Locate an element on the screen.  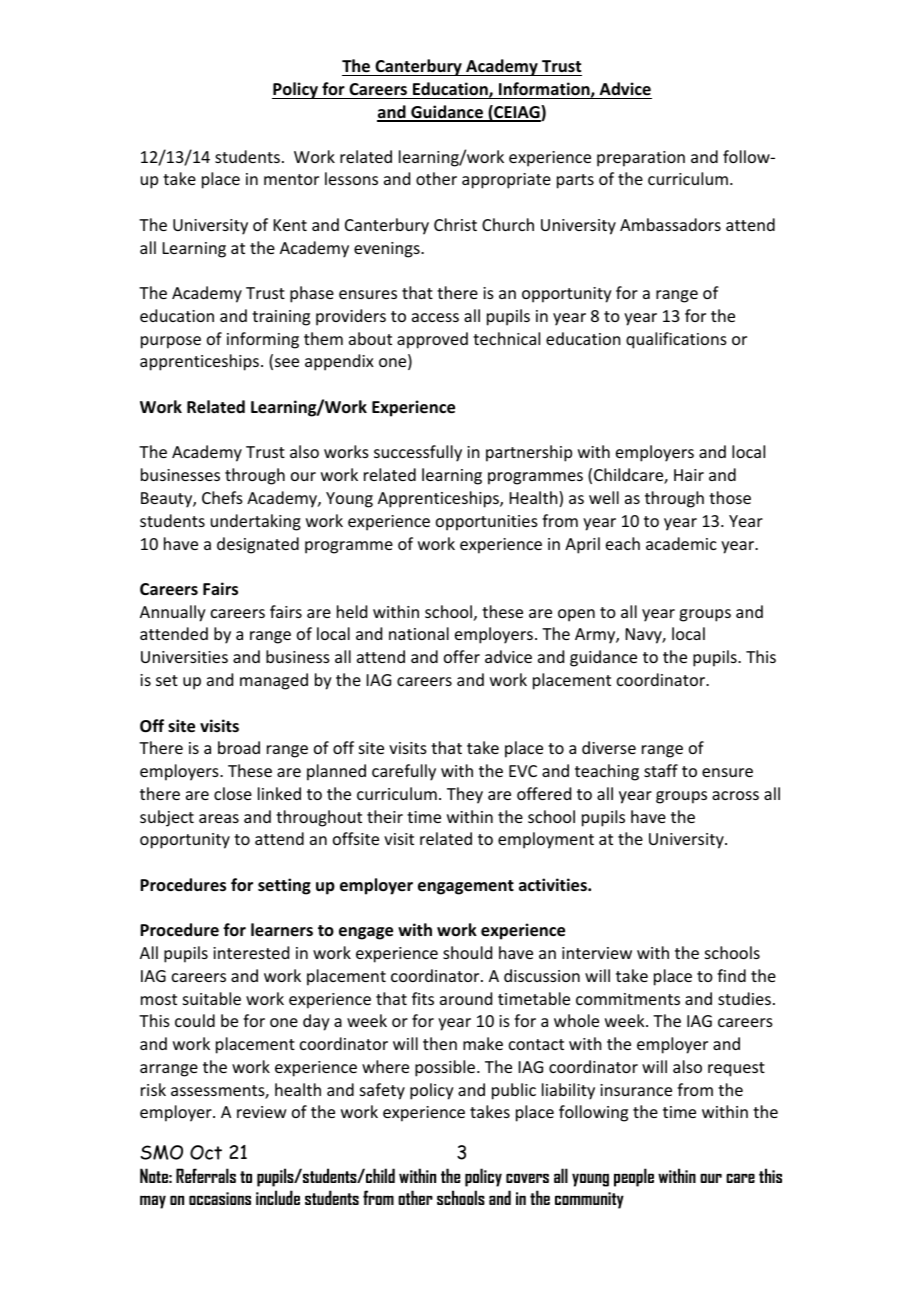
designated is located at coordinates (258, 545).
